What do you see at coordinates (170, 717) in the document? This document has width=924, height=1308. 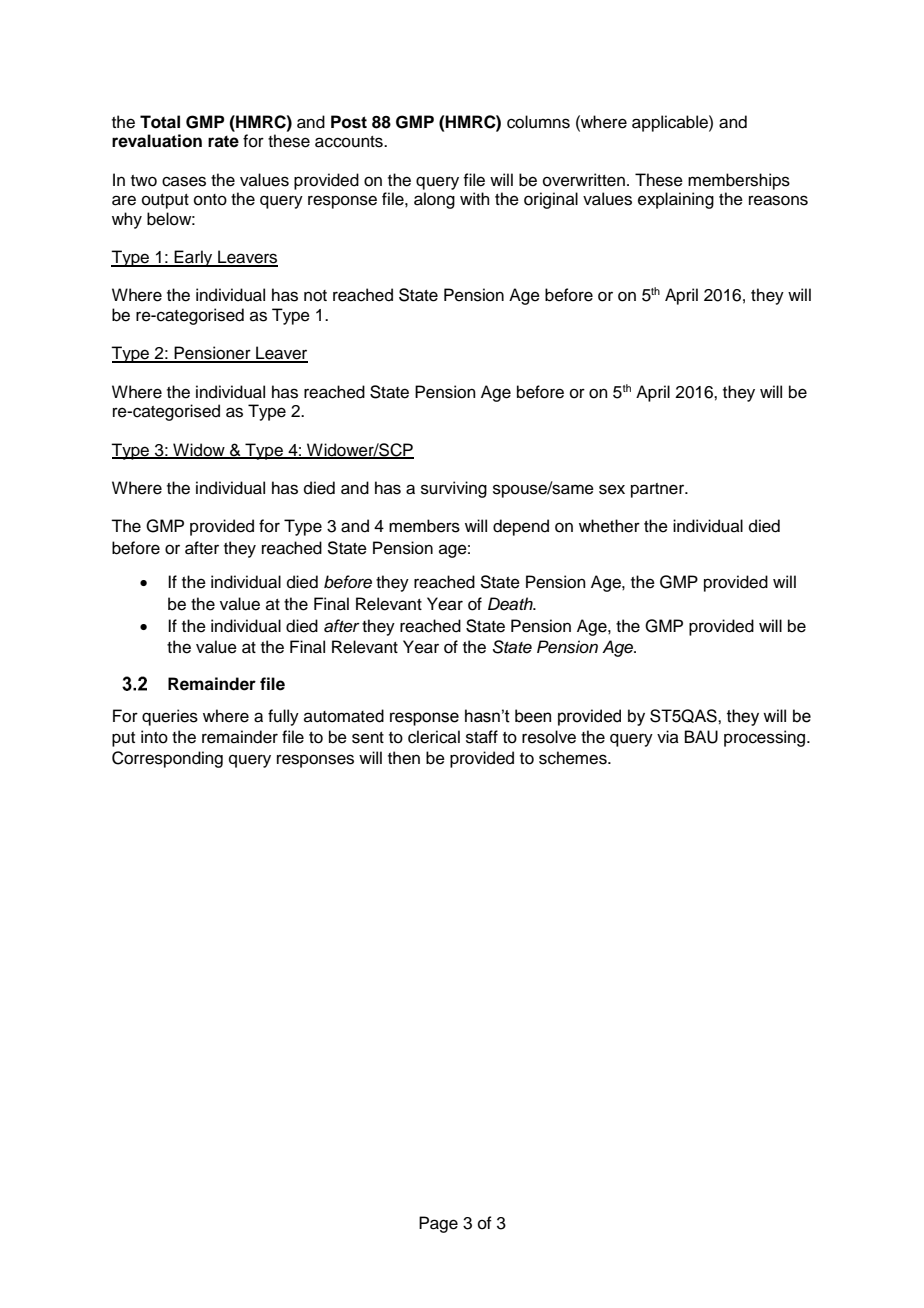 I see `queries` at bounding box center [170, 717].
